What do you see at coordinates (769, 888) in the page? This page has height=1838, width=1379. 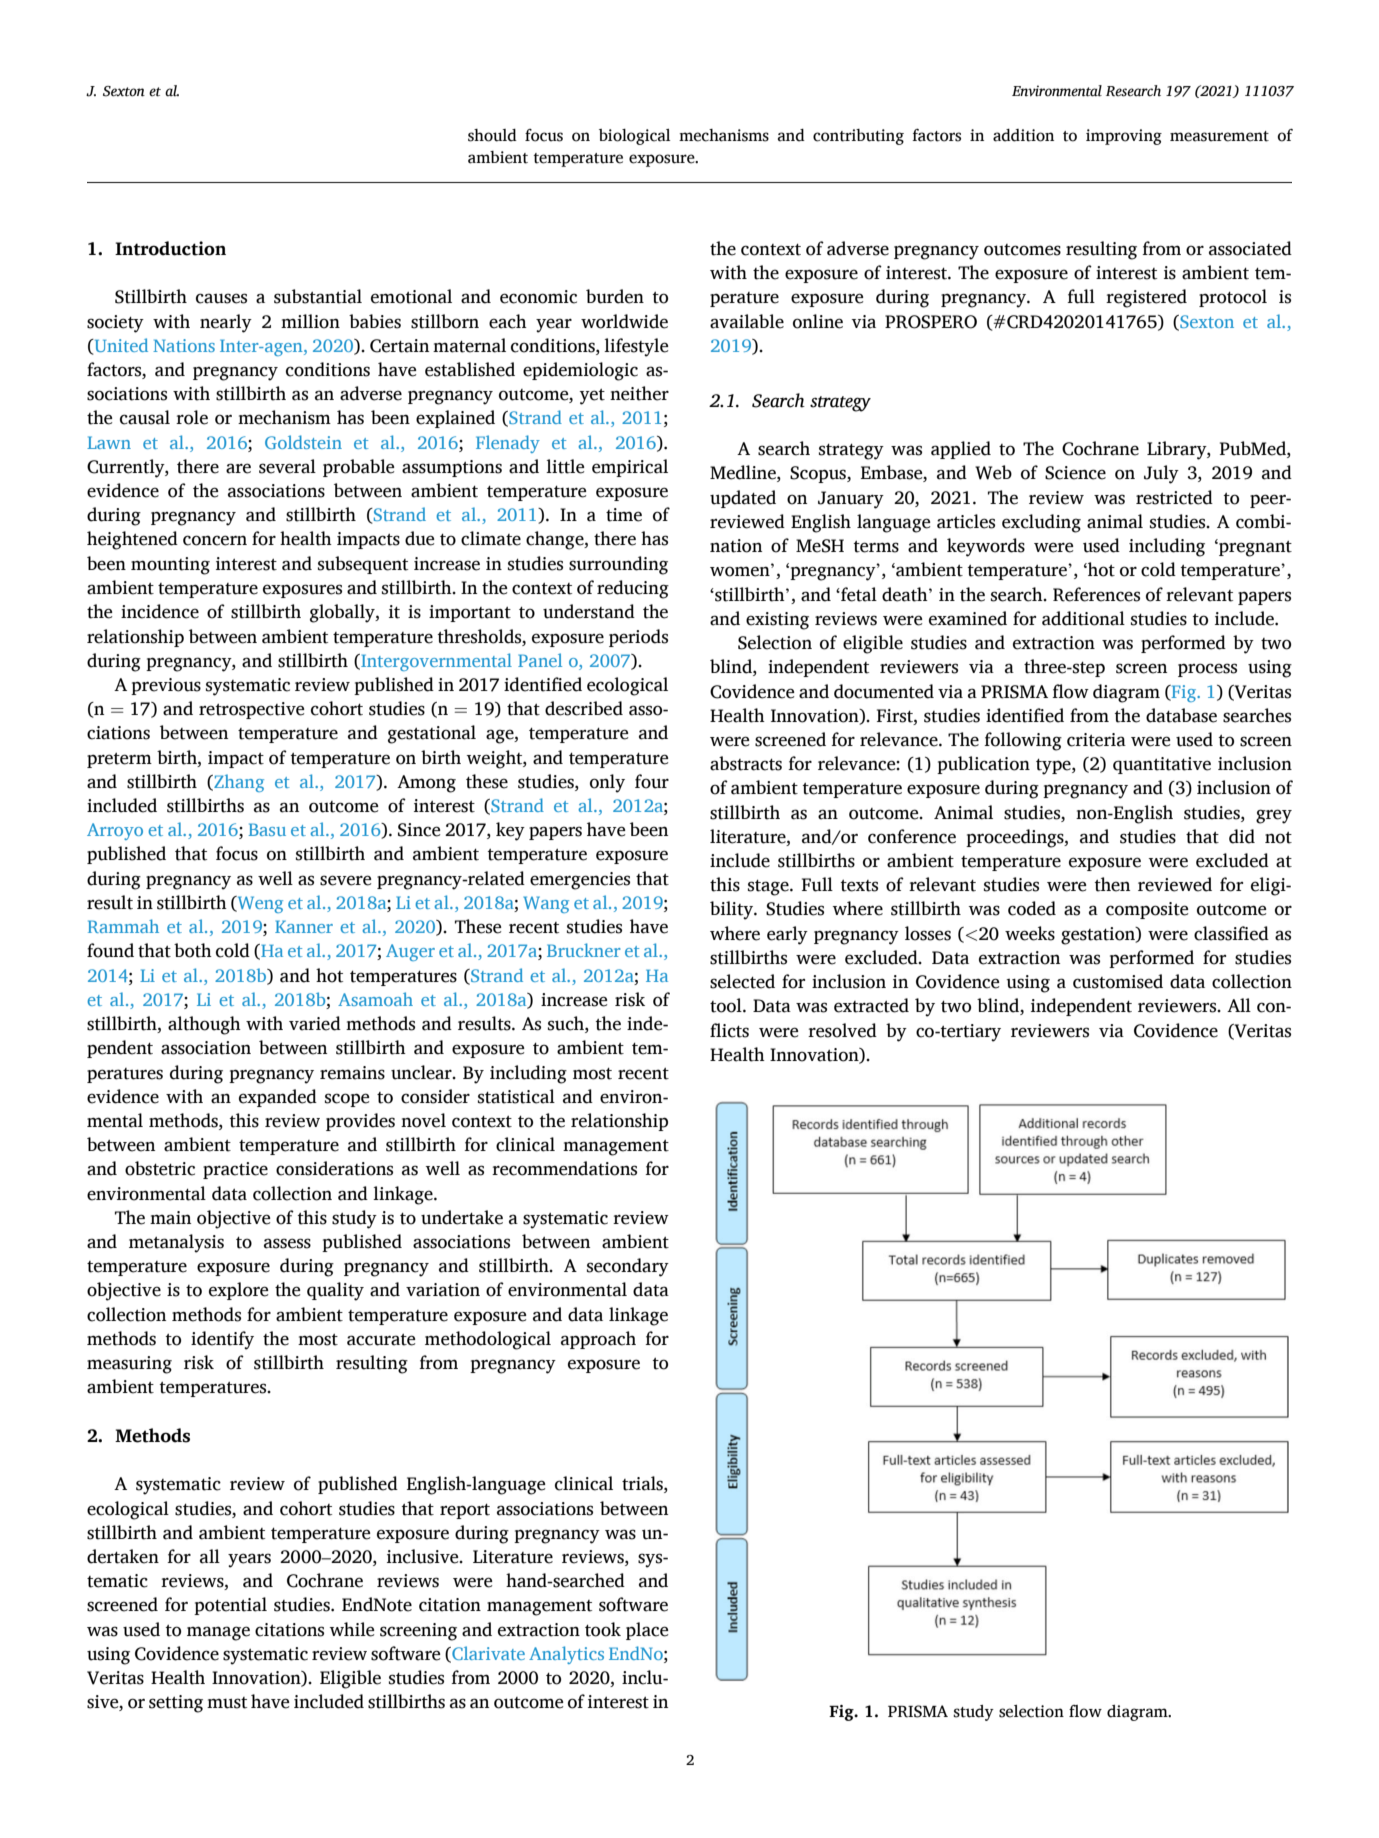 I see `stage` at bounding box center [769, 888].
